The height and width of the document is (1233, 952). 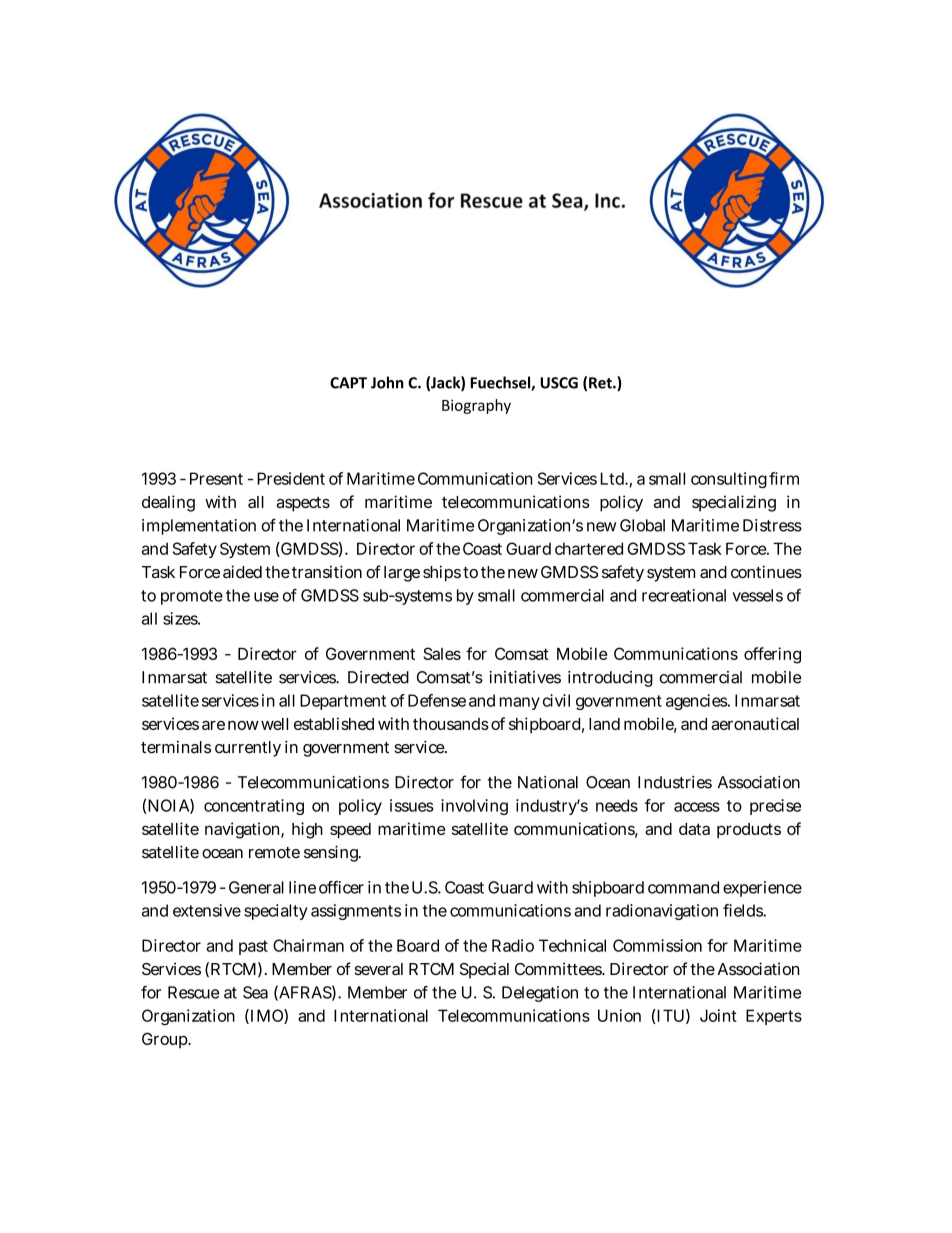 What do you see at coordinates (697, 702) in the document?
I see `agencies` at bounding box center [697, 702].
